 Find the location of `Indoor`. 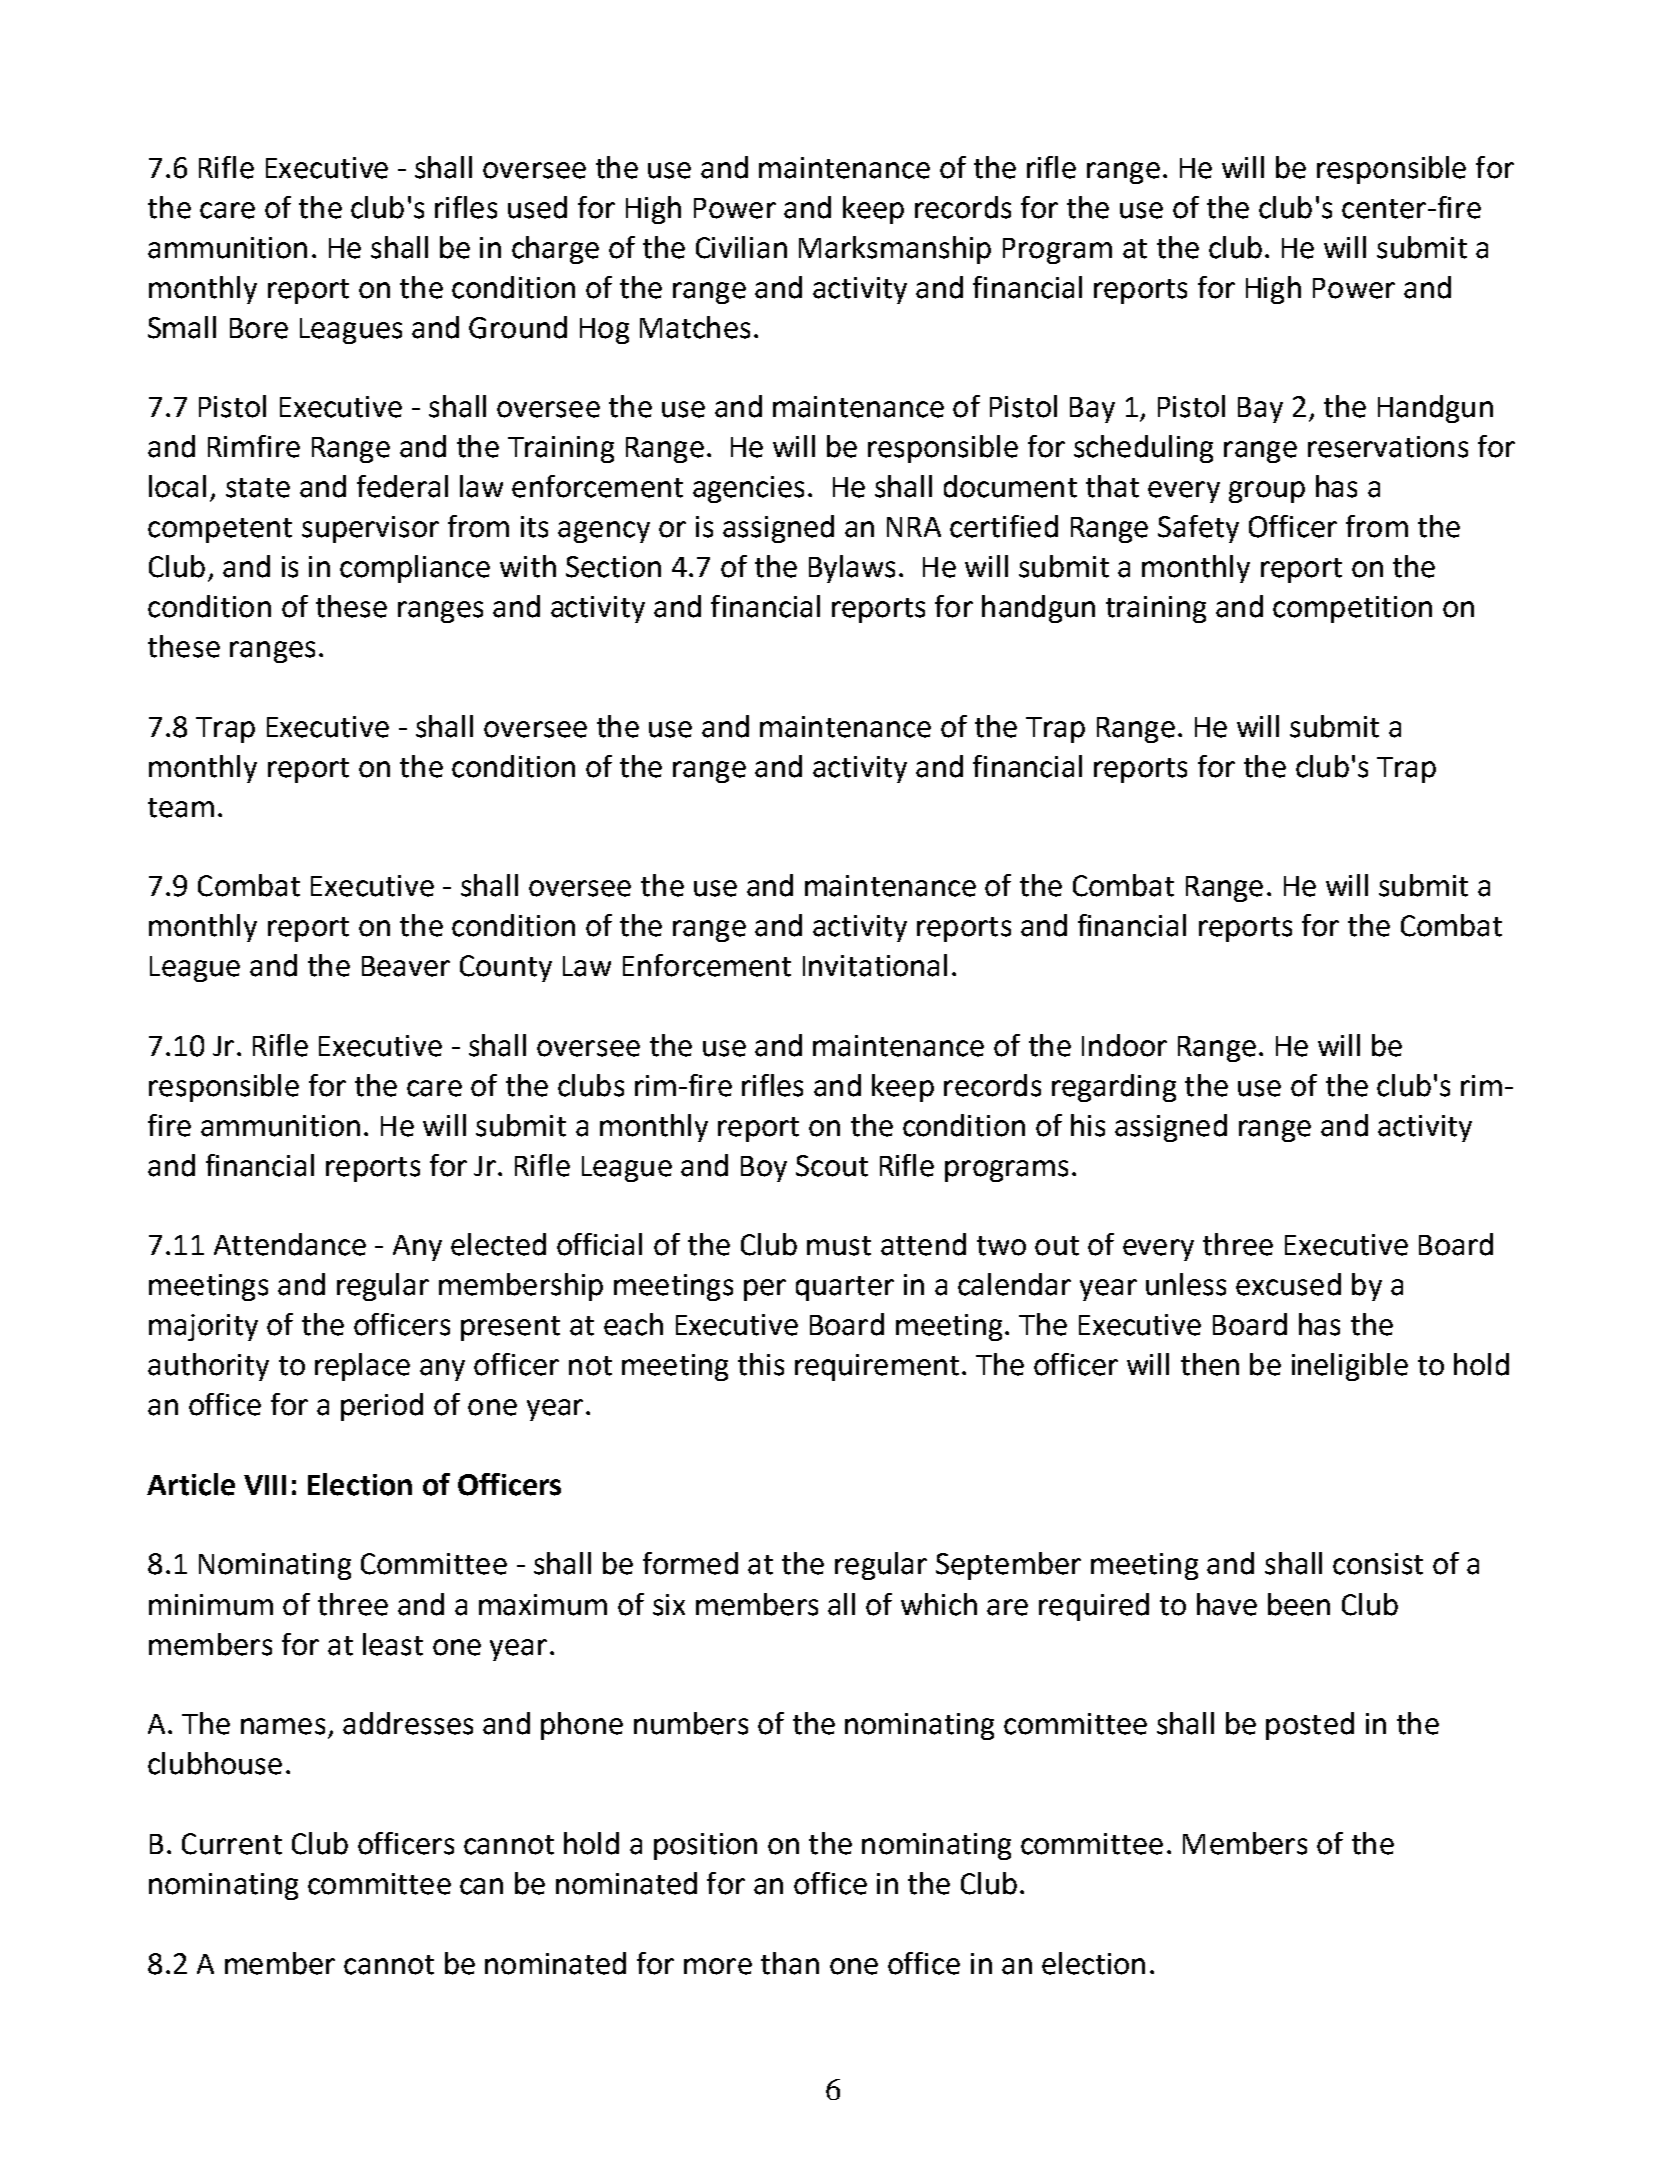

Indoor is located at coordinates (1124, 1045).
